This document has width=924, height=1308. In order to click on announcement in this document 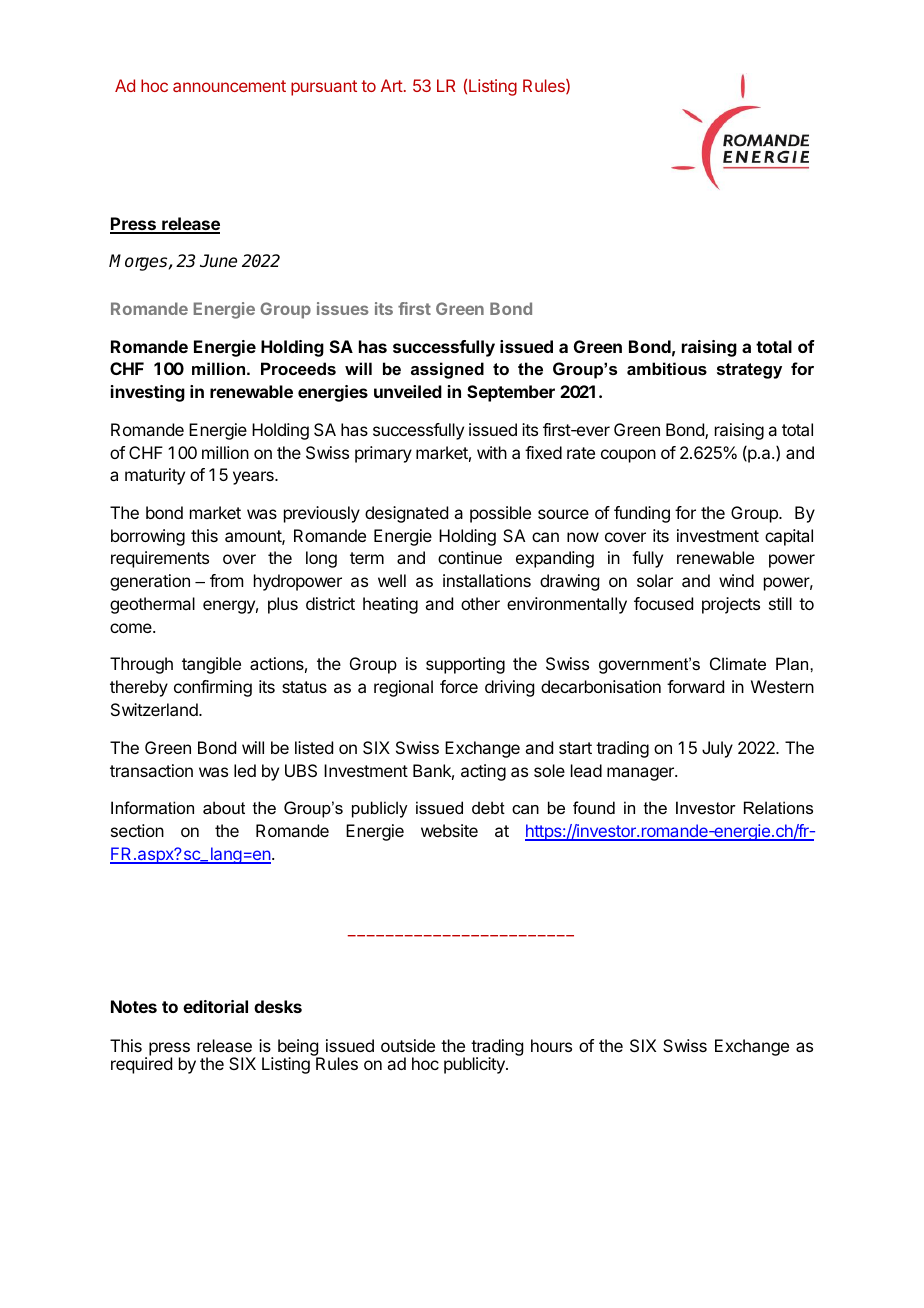, I will do `click(229, 86)`.
